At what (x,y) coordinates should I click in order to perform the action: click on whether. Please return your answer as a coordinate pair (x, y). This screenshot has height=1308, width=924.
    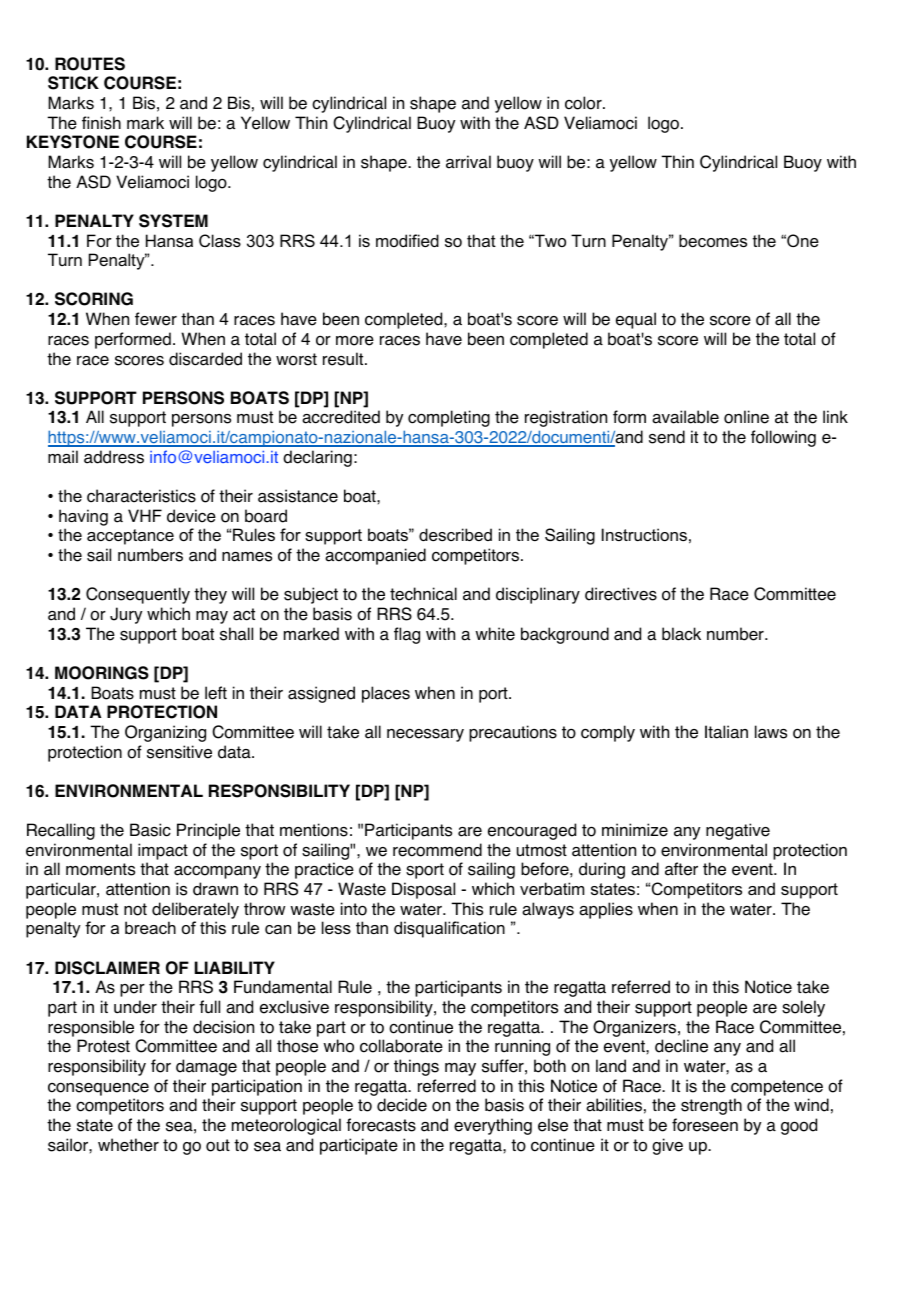
    Looking at the image, I should click on (128, 1145).
